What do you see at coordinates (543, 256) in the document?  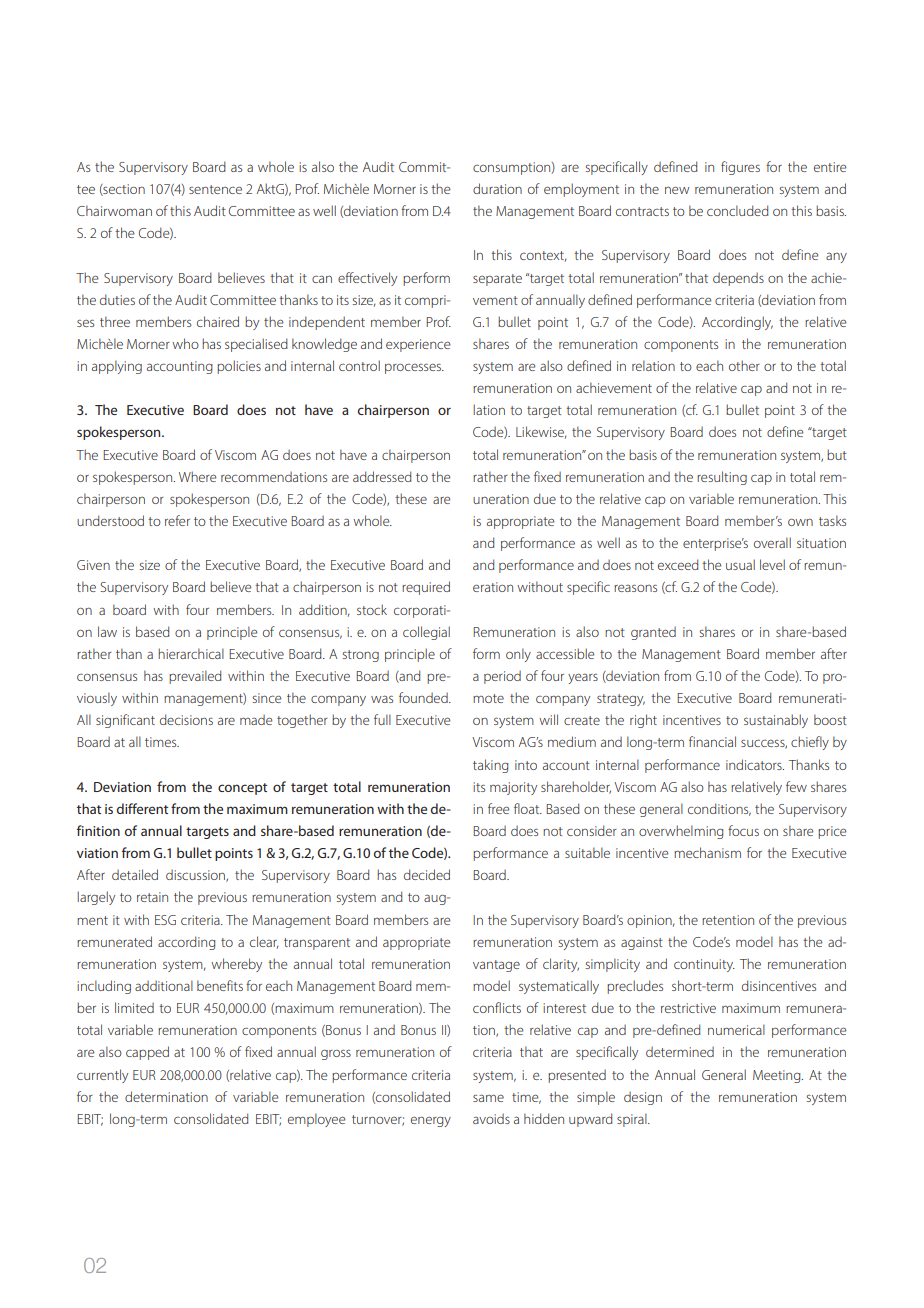 I see `context` at bounding box center [543, 256].
